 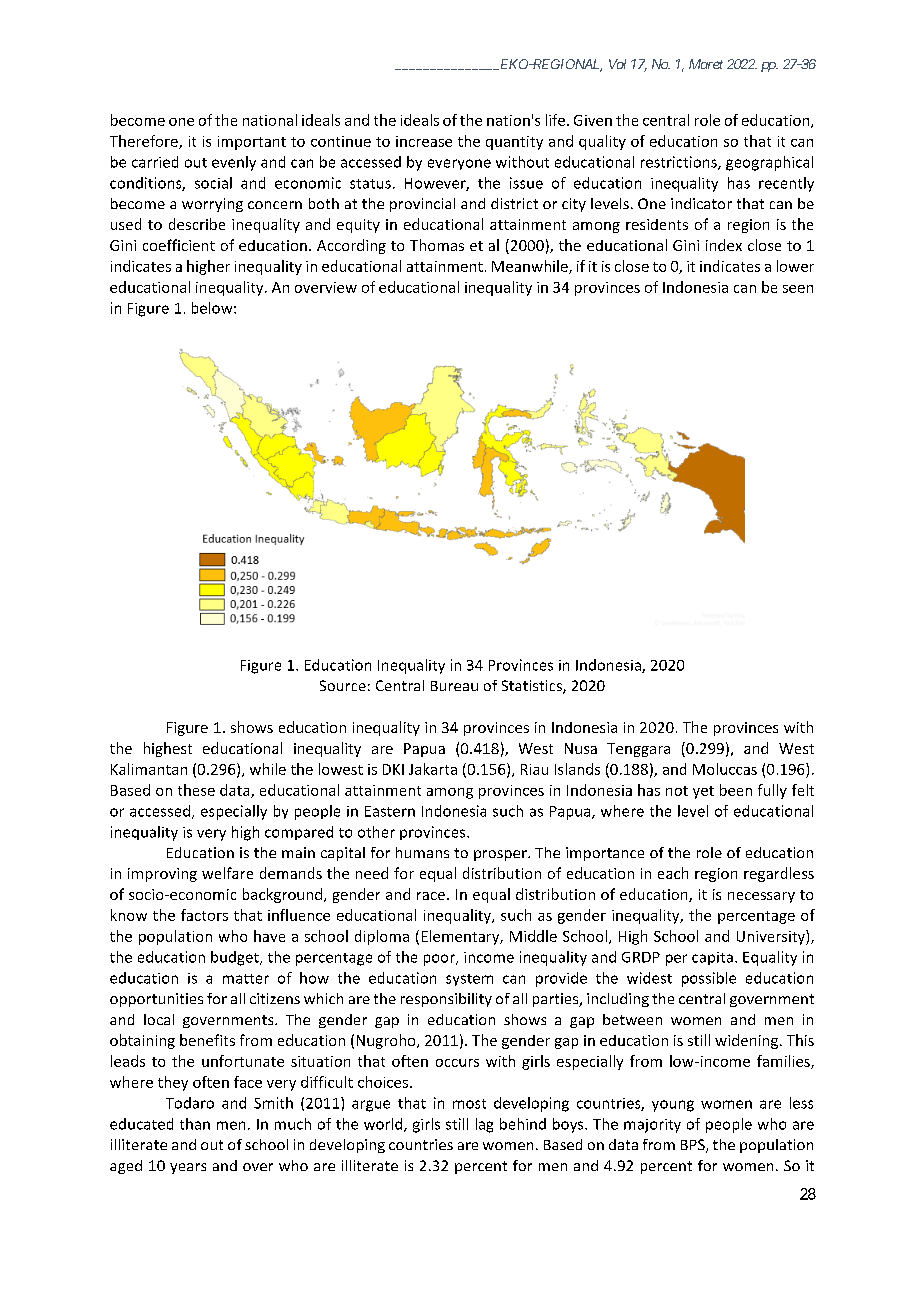 I want to click on than, so click(x=195, y=1124).
